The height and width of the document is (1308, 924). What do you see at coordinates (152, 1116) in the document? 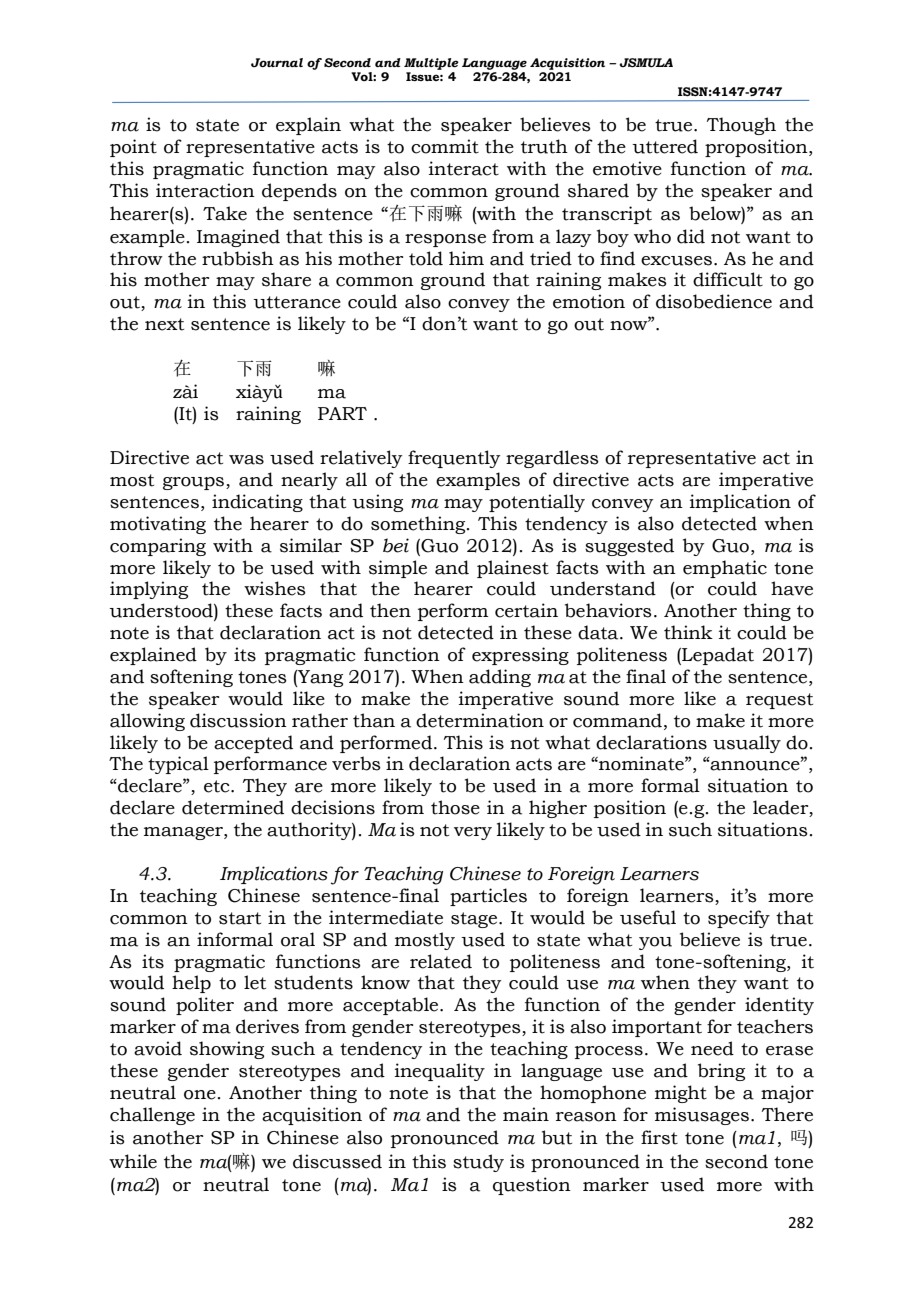
I see `challenge` at bounding box center [152, 1116].
